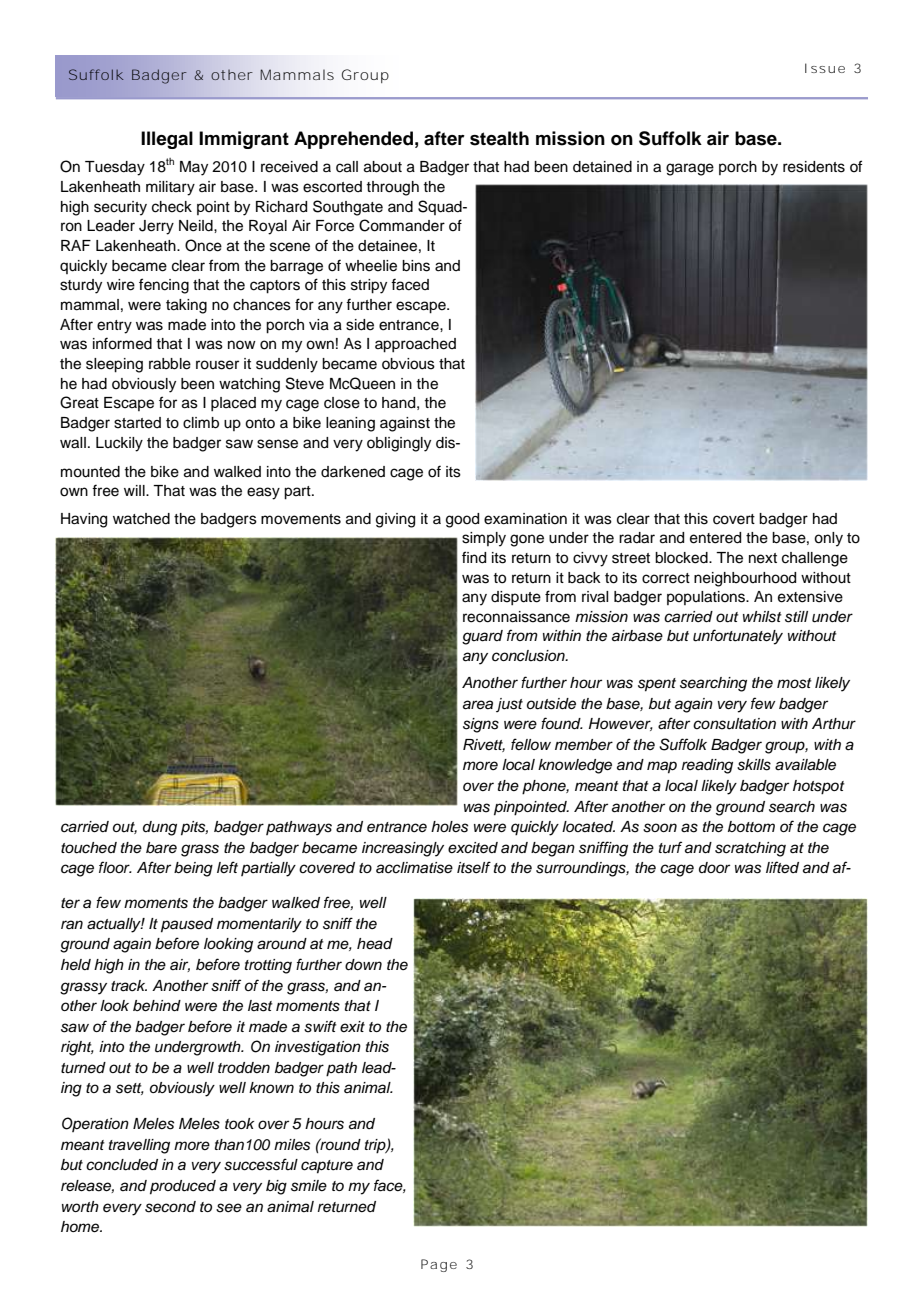  What do you see at coordinates (170, 1207) in the page?
I see `second` at bounding box center [170, 1207].
